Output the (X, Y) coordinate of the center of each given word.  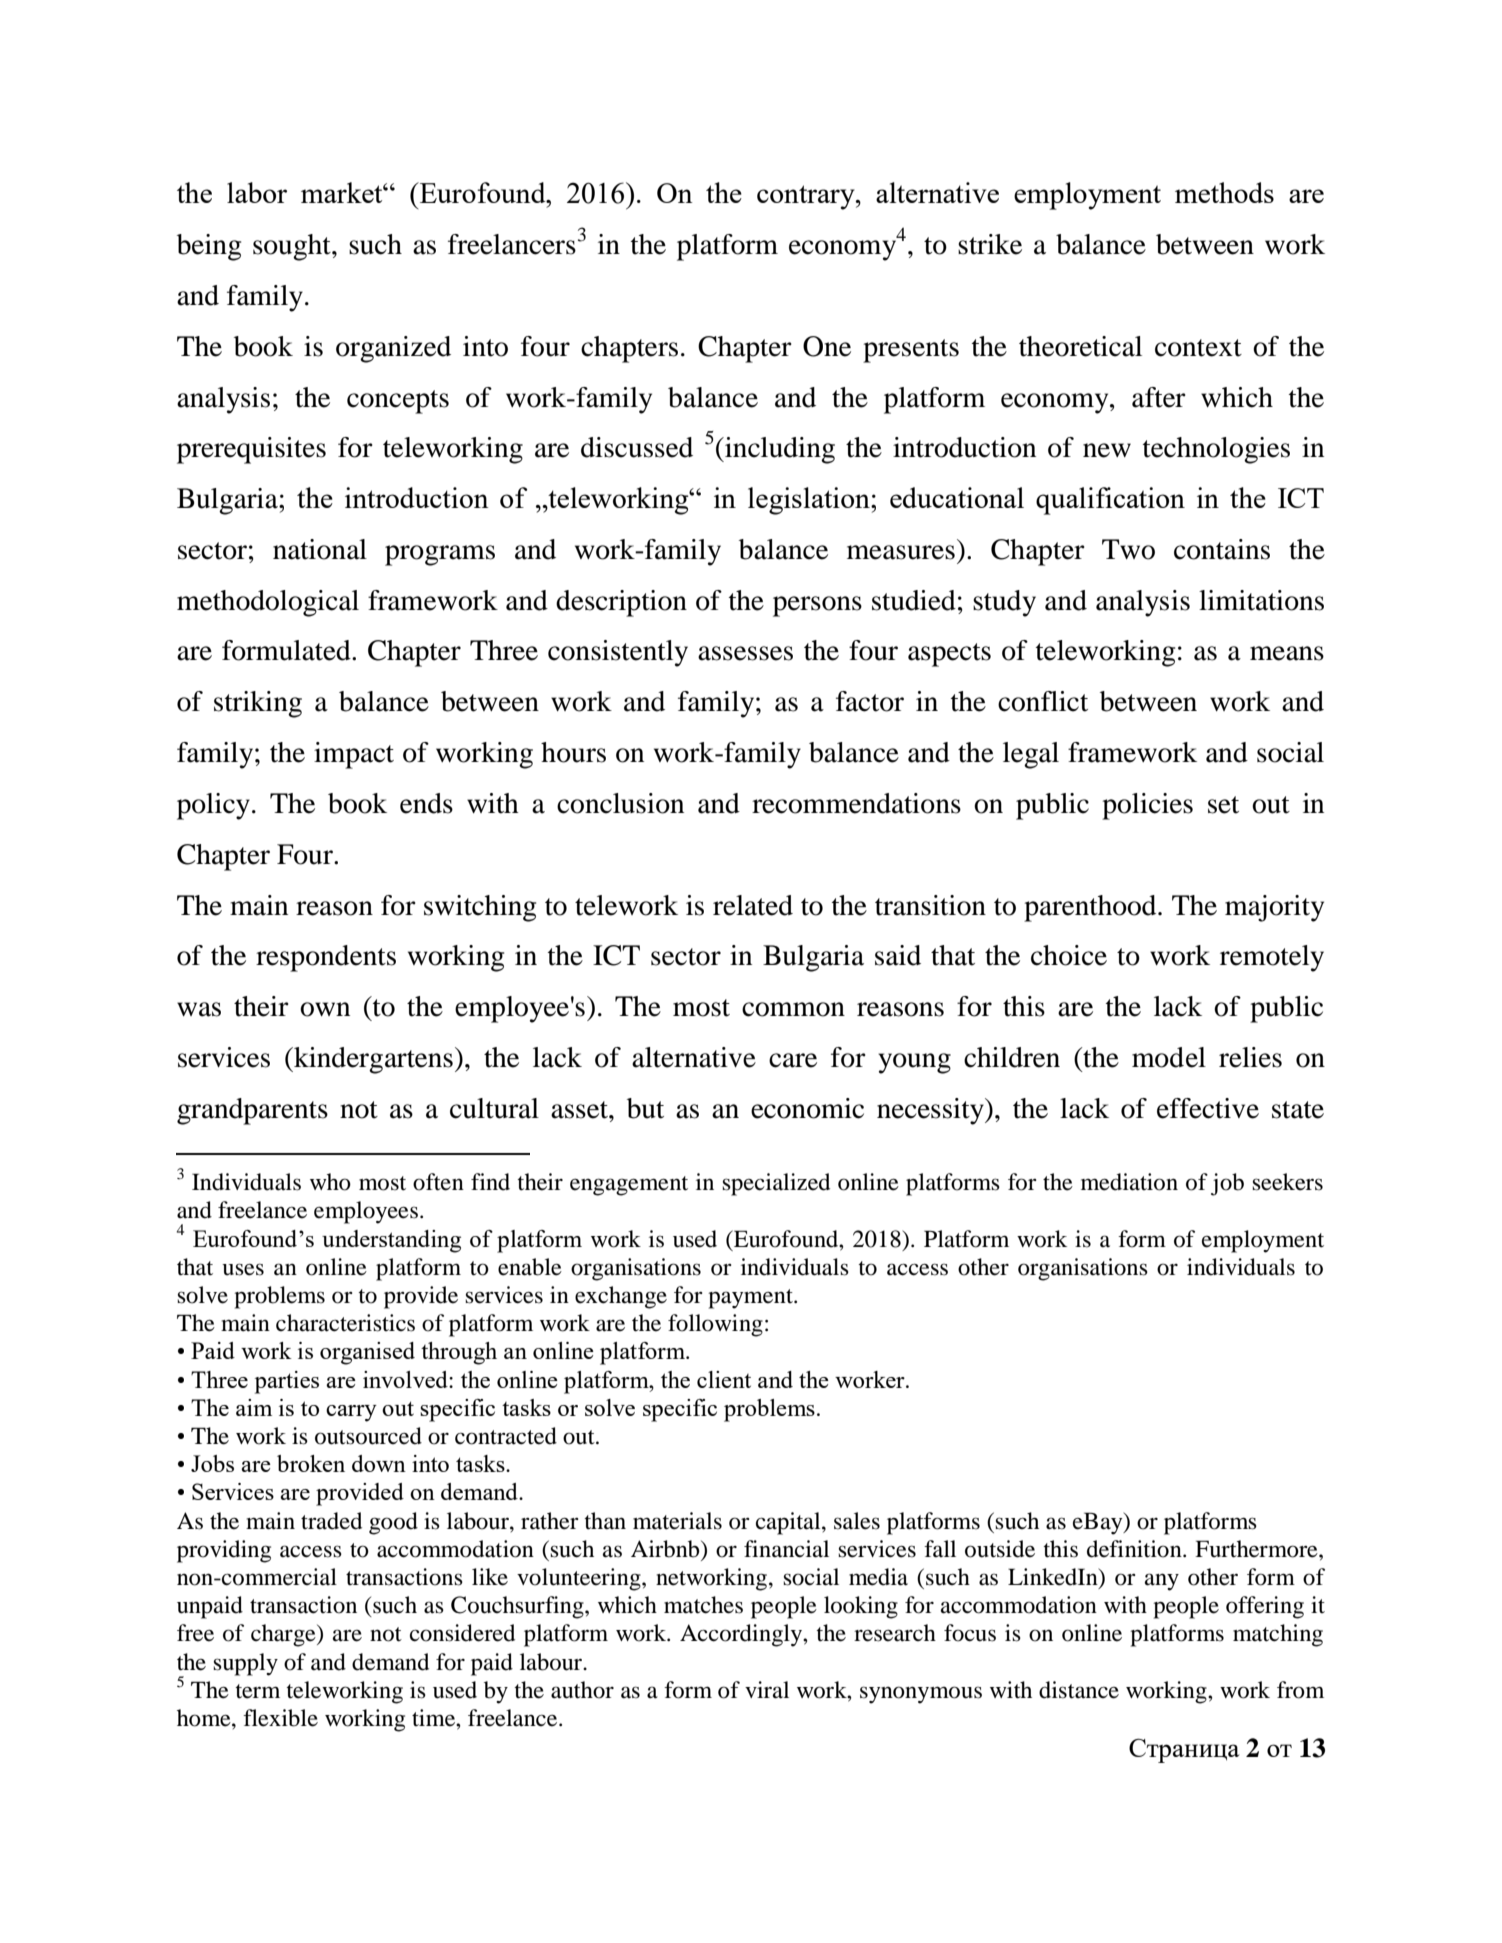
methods (1224, 192)
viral (767, 1690)
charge (284, 1635)
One (827, 346)
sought (293, 247)
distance (1079, 1690)
